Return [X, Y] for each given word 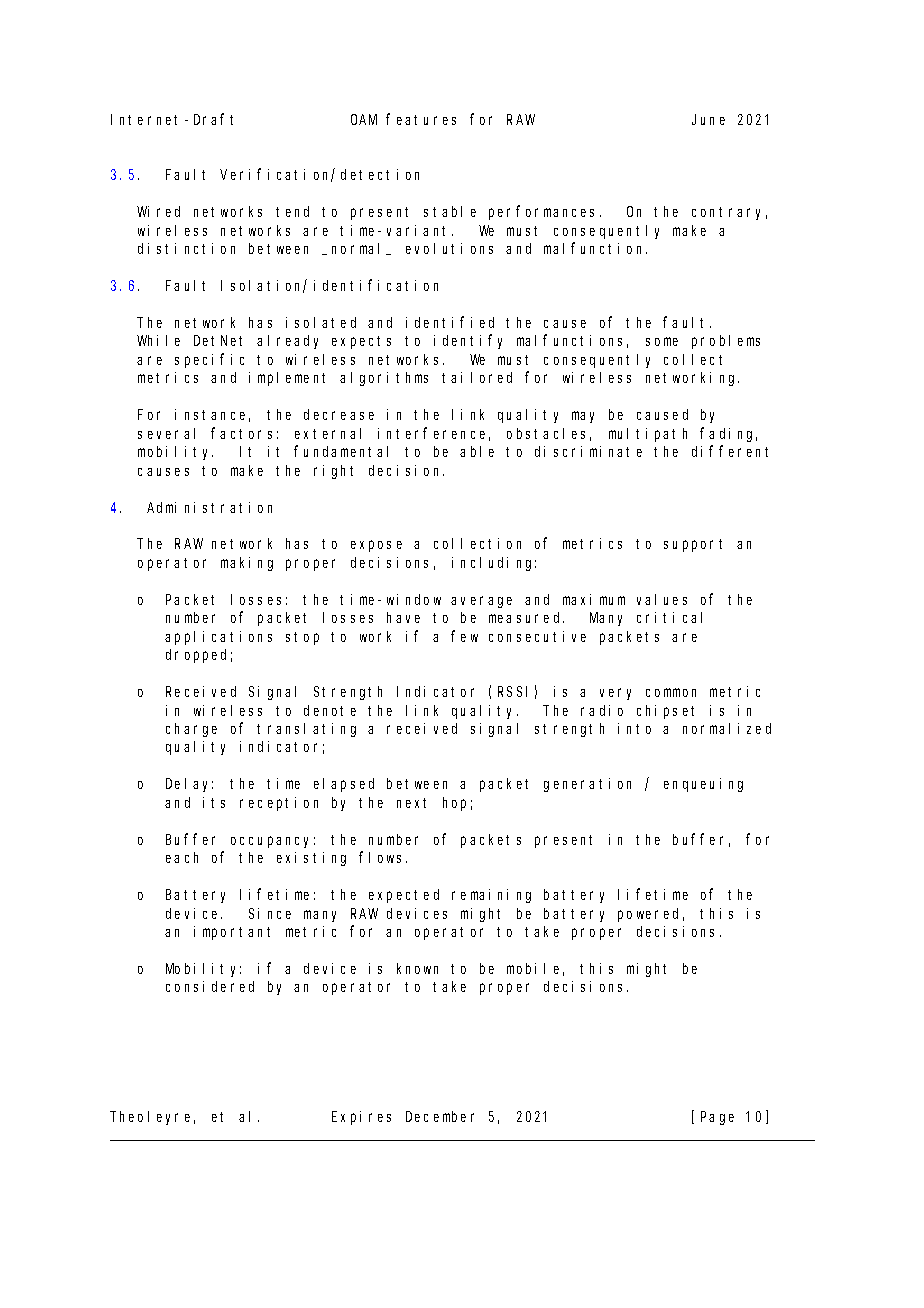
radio [602, 710]
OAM [364, 119]
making [247, 564]
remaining [491, 896]
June [708, 119]
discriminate [588, 451]
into [634, 728]
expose [376, 546]
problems [726, 342]
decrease [339, 414]
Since [270, 913]
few [464, 636]
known [417, 968]
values [662, 599]
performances [541, 213]
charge [191, 730]
